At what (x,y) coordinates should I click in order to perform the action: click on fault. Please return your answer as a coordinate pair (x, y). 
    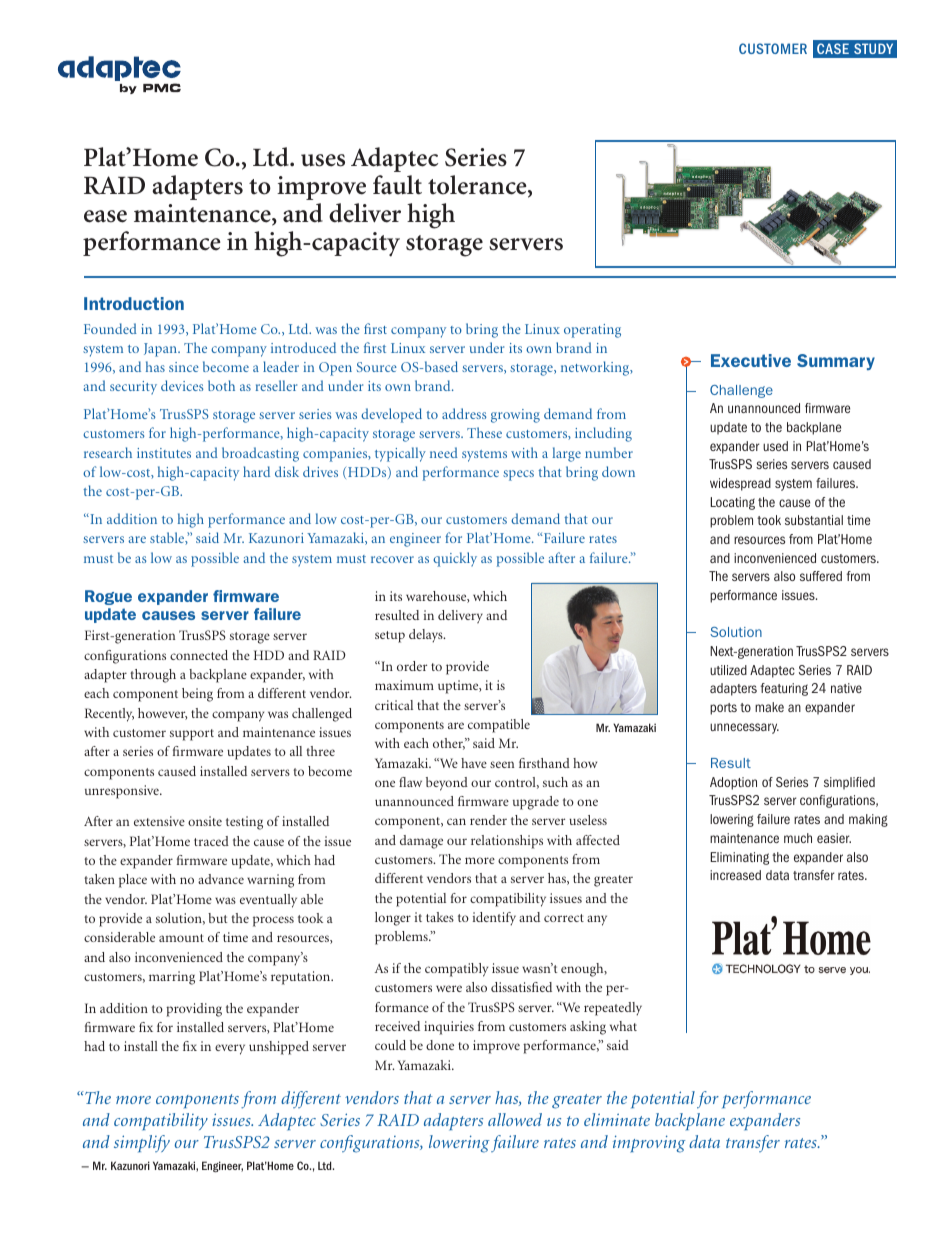
    Looking at the image, I should click on (397, 185).
